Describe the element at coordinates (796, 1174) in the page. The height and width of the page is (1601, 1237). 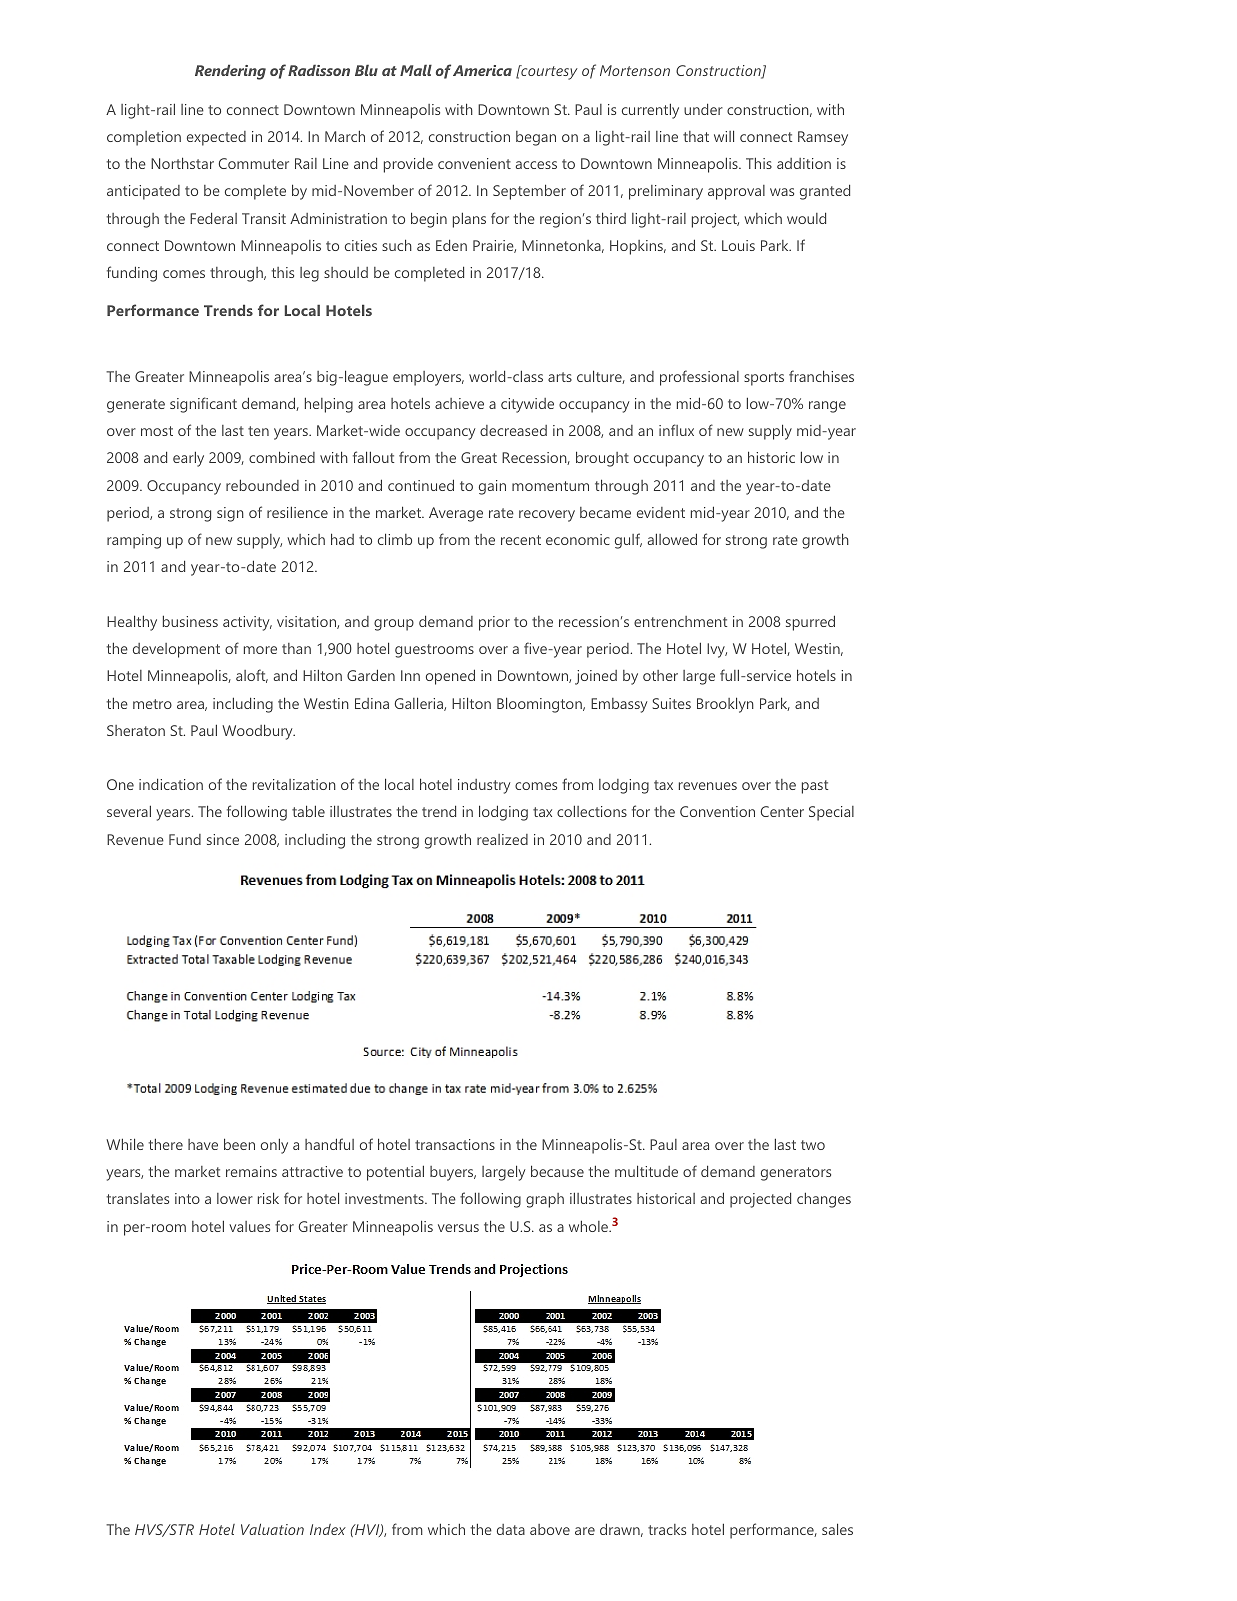
I see `generators` at that location.
